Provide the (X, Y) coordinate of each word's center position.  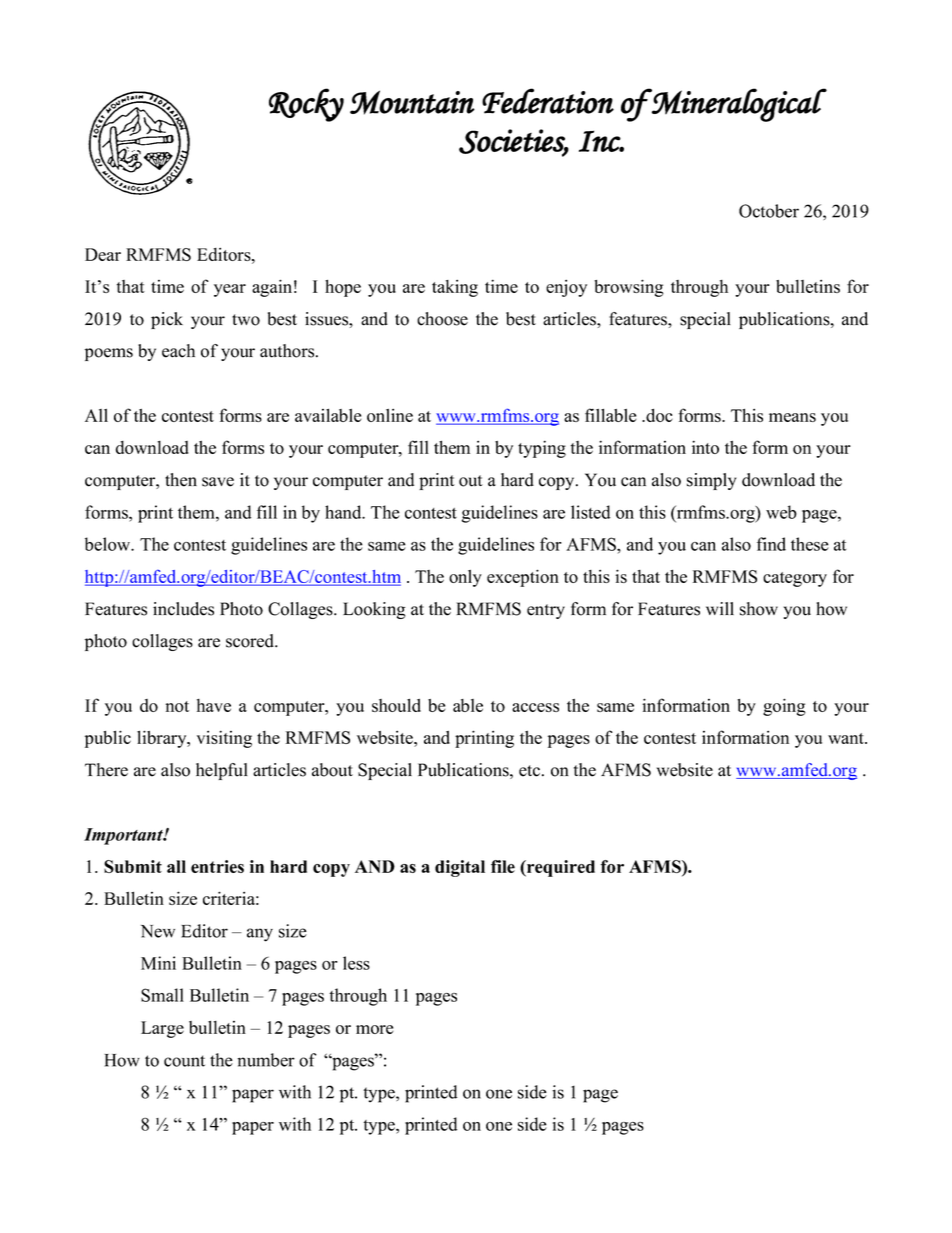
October (769, 211)
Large (162, 1029)
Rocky (306, 105)
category (795, 579)
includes (183, 609)
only (465, 578)
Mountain (412, 102)
